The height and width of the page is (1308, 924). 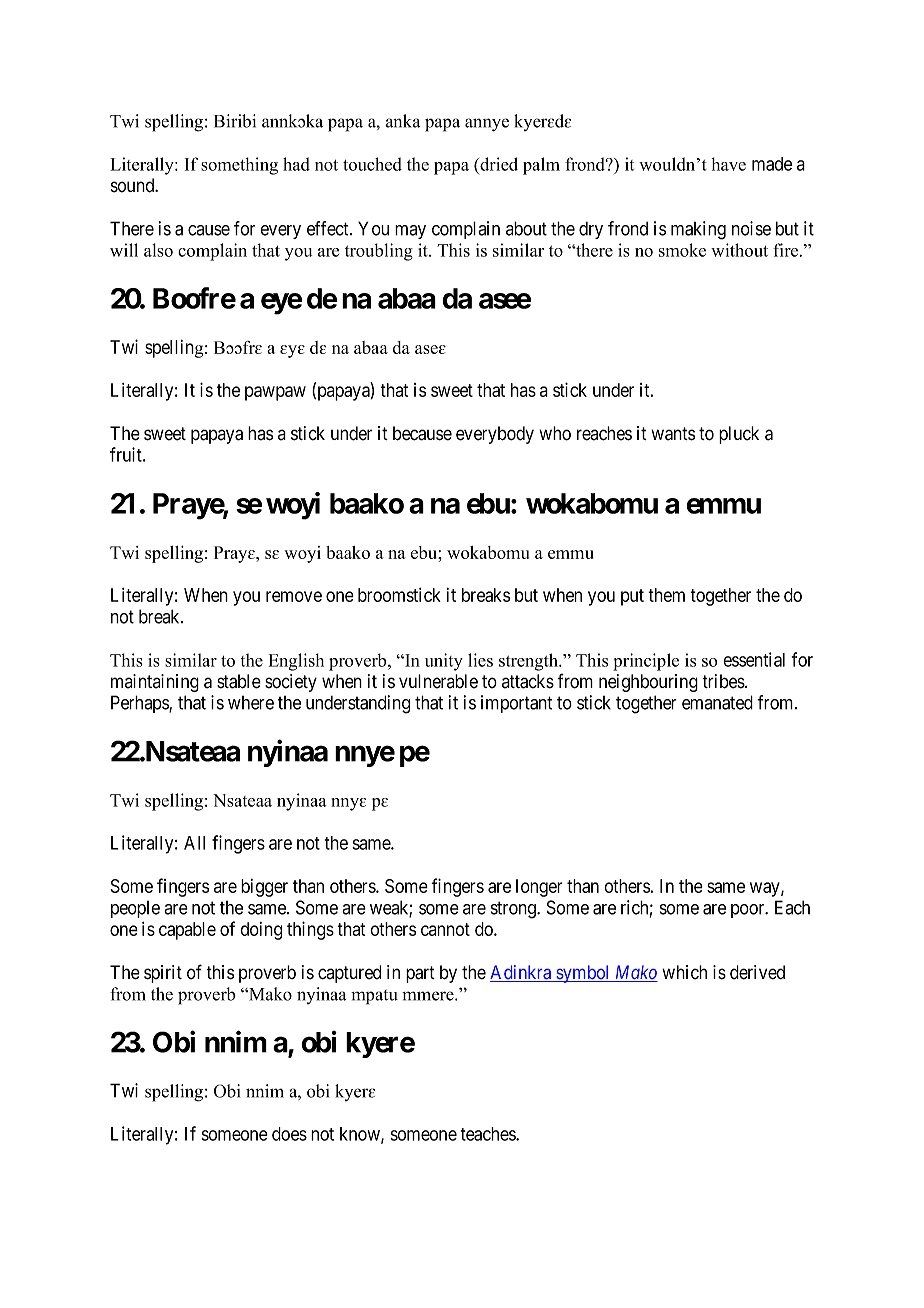 What do you see at coordinates (289, 1134) in the page?
I see `does` at bounding box center [289, 1134].
